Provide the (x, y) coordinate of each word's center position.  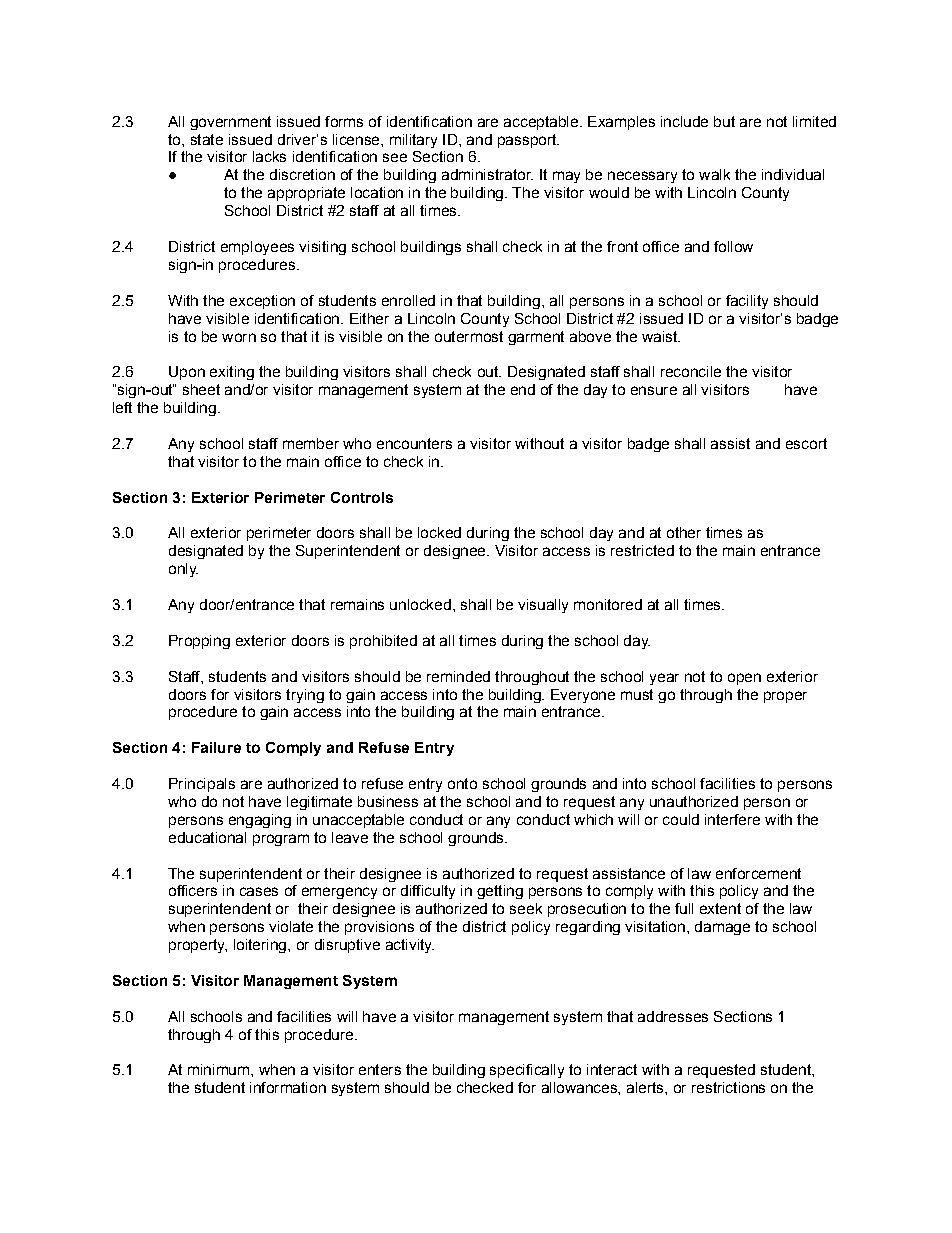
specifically (527, 1071)
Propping (199, 642)
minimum (220, 1069)
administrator (487, 174)
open (744, 679)
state (207, 139)
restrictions (728, 1087)
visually (543, 606)
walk (714, 174)
